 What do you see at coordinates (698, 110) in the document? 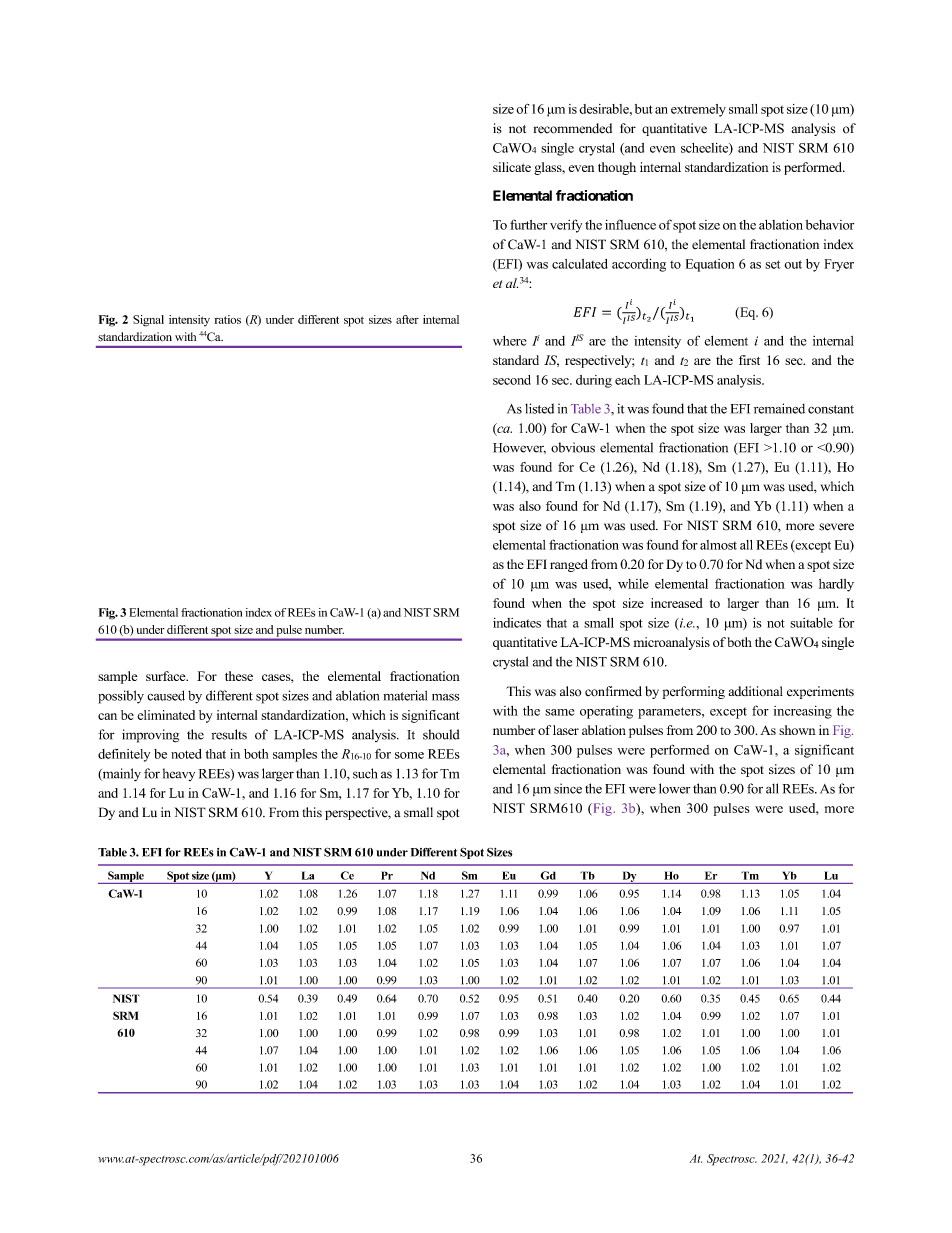
I see `extremely` at bounding box center [698, 110].
